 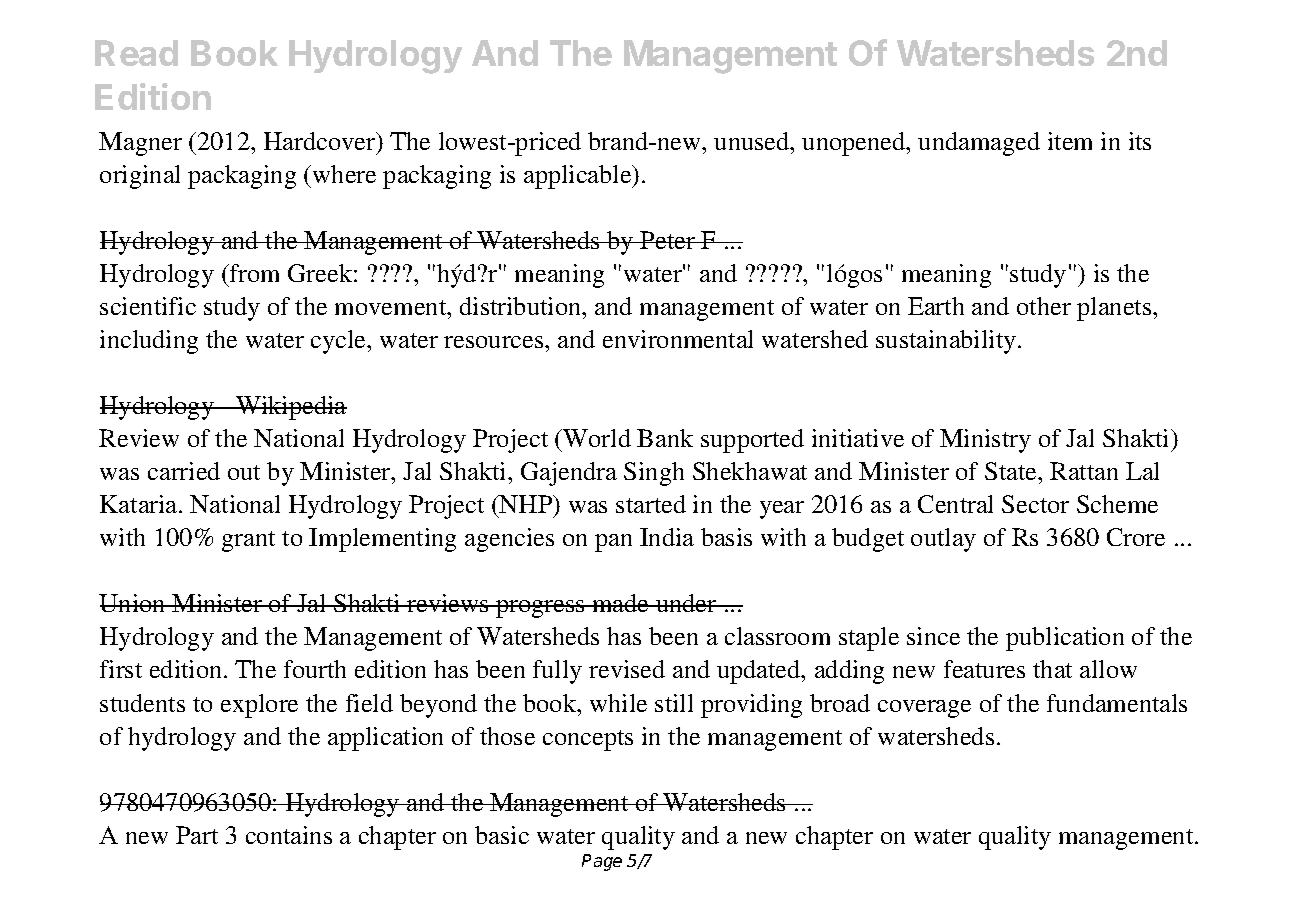 What do you see at coordinates (1070, 141) in the screenshot?
I see `item` at bounding box center [1070, 141].
